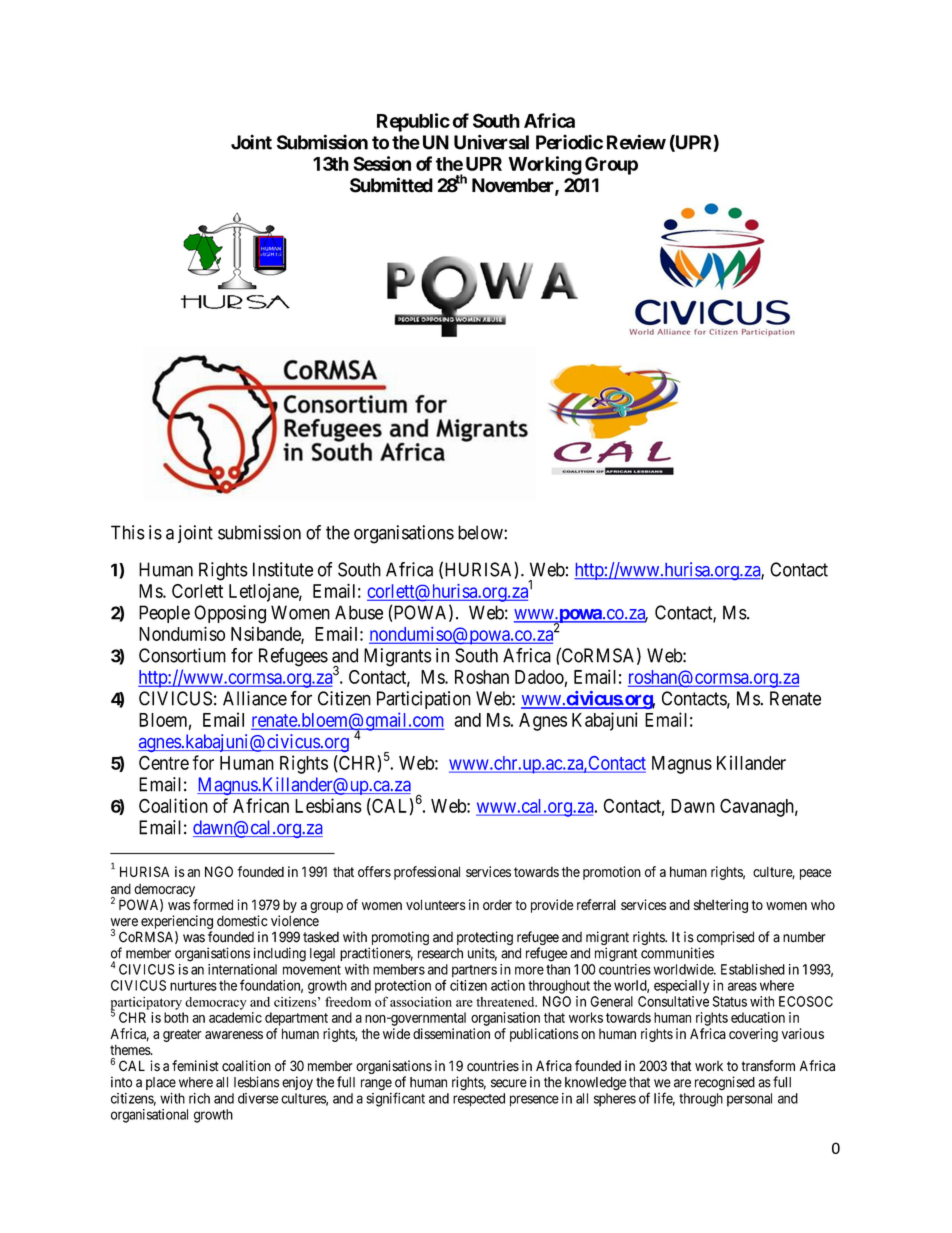 The image size is (952, 1233). Describe the element at coordinates (230, 614) in the page. I see `Opposing` at that location.
